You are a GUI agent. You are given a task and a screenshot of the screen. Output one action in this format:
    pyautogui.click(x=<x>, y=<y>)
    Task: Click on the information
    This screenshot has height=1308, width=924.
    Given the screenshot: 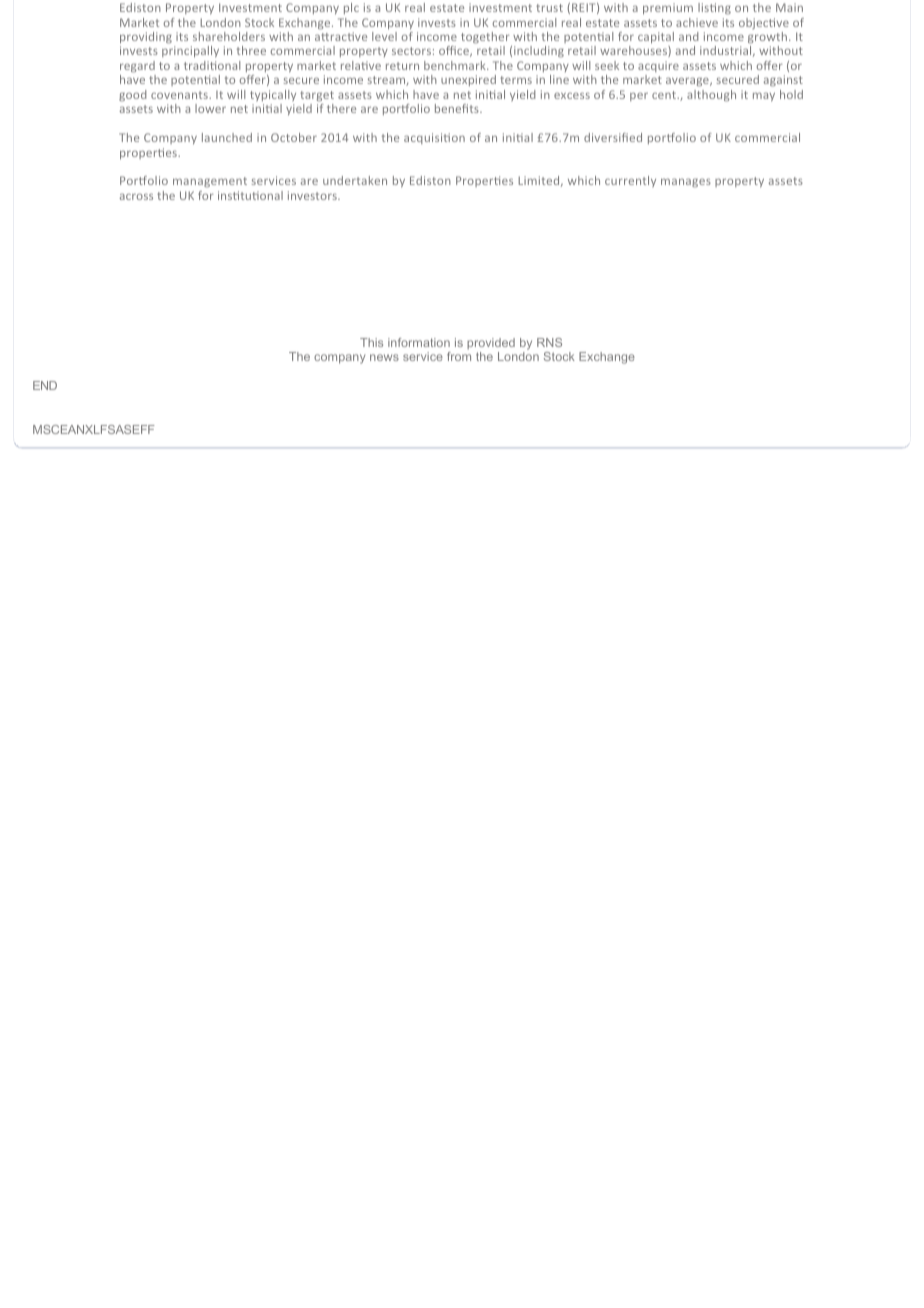 What is the action you would take?
    pyautogui.click(x=419, y=342)
